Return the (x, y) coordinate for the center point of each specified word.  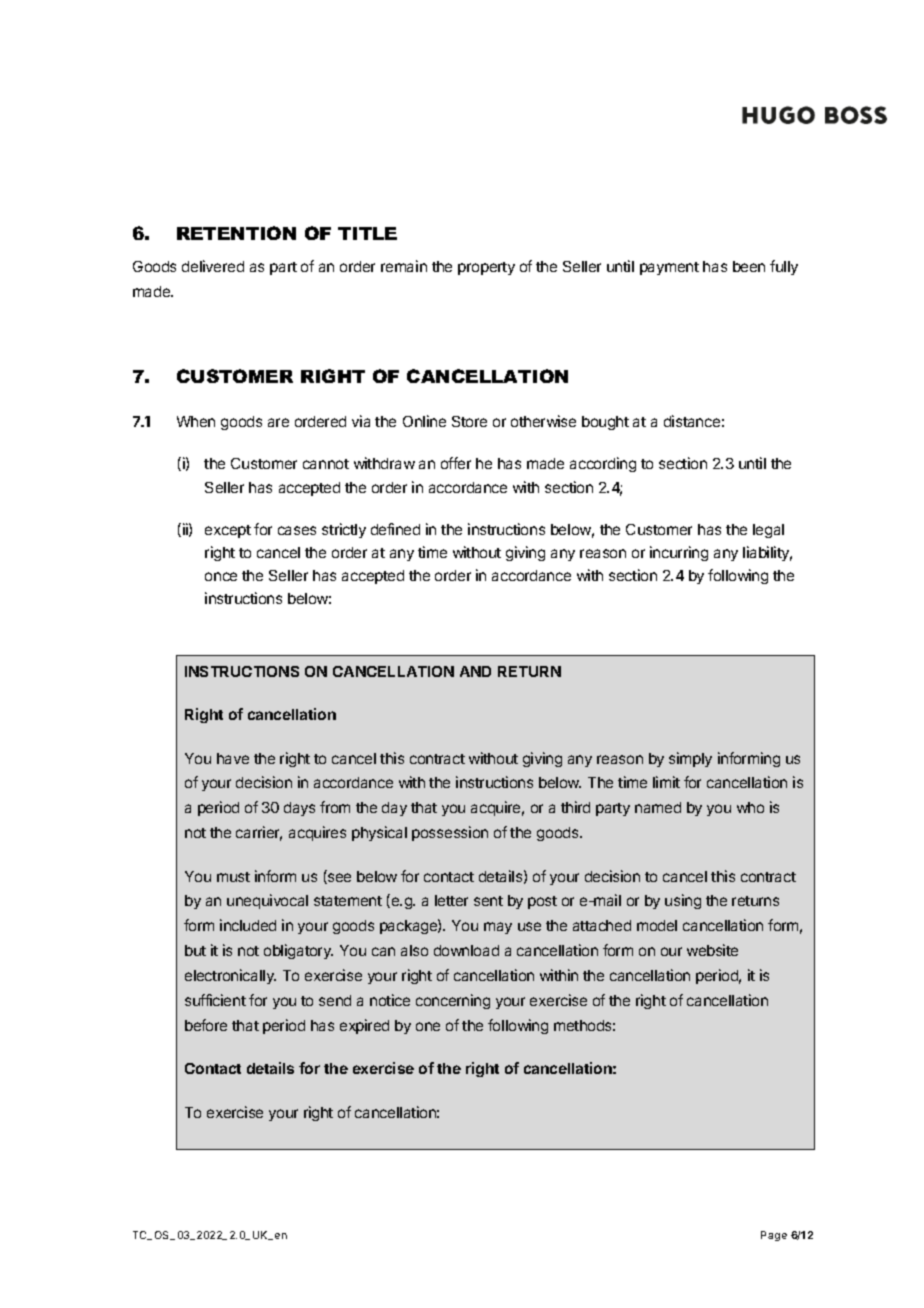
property (486, 268)
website (712, 950)
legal (768, 531)
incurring (679, 553)
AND (475, 671)
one (428, 1026)
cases (297, 530)
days (299, 809)
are (278, 422)
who (750, 807)
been (749, 266)
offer (456, 463)
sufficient (215, 1000)
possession (450, 833)
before (206, 1025)
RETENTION (236, 233)
